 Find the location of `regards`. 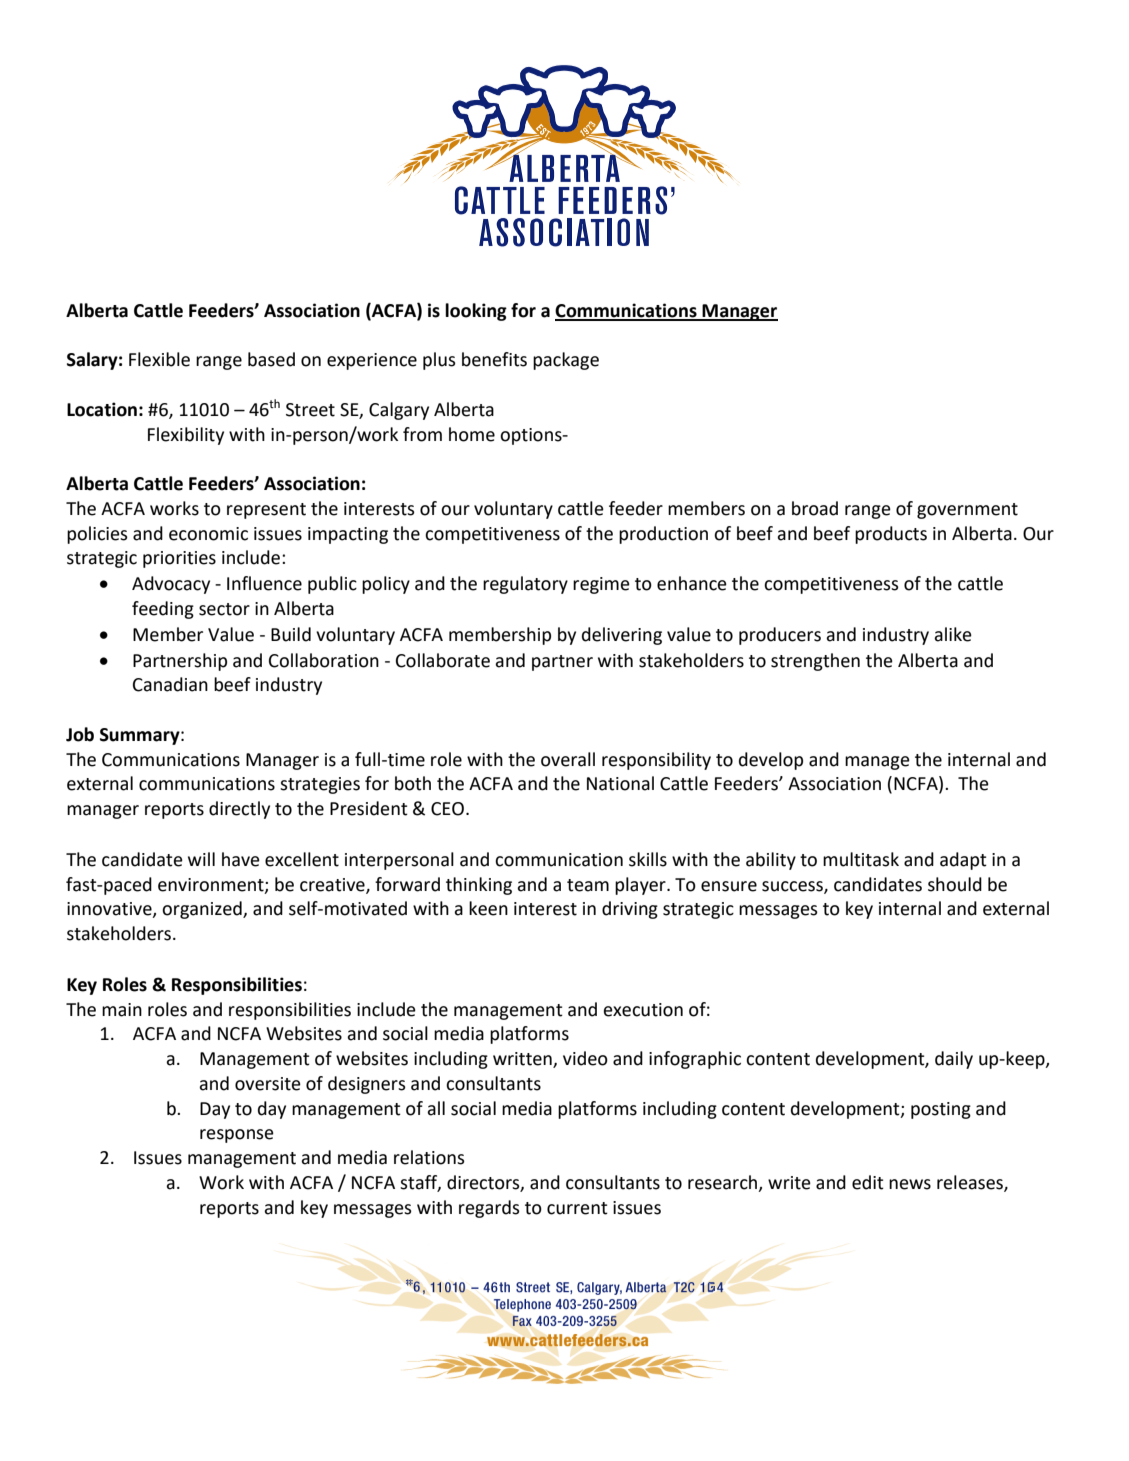

regards is located at coordinates (489, 1209).
